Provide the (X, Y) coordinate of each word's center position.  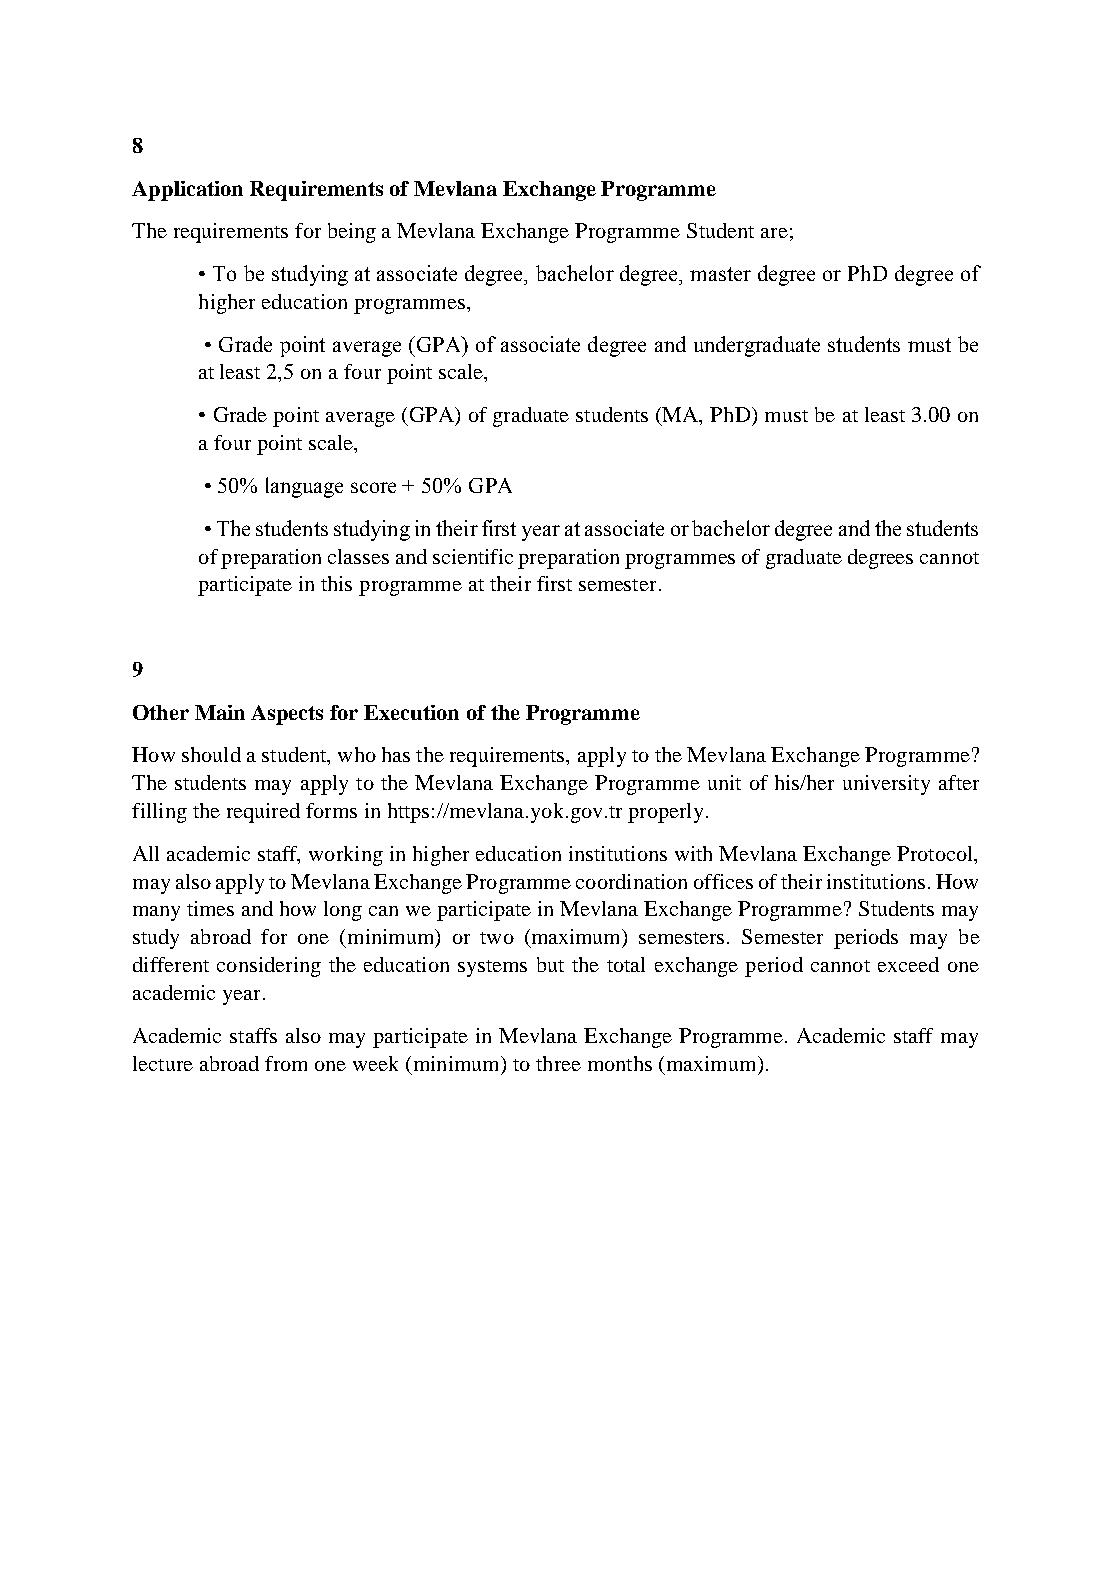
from (286, 1063)
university (886, 785)
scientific (473, 556)
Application (187, 191)
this (336, 583)
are (774, 233)
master (720, 274)
